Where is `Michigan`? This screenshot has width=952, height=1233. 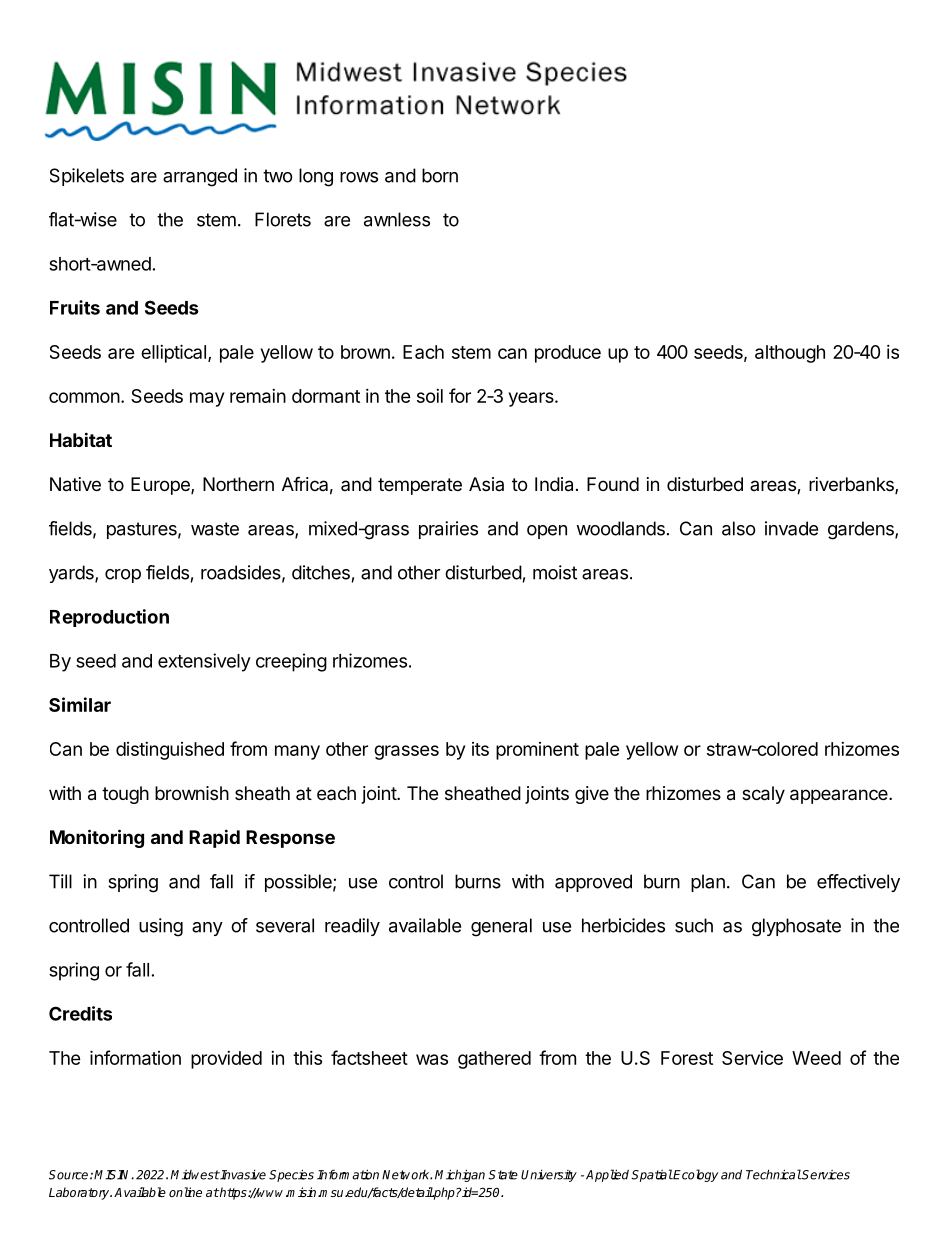 Michigan is located at coordinates (460, 1175).
